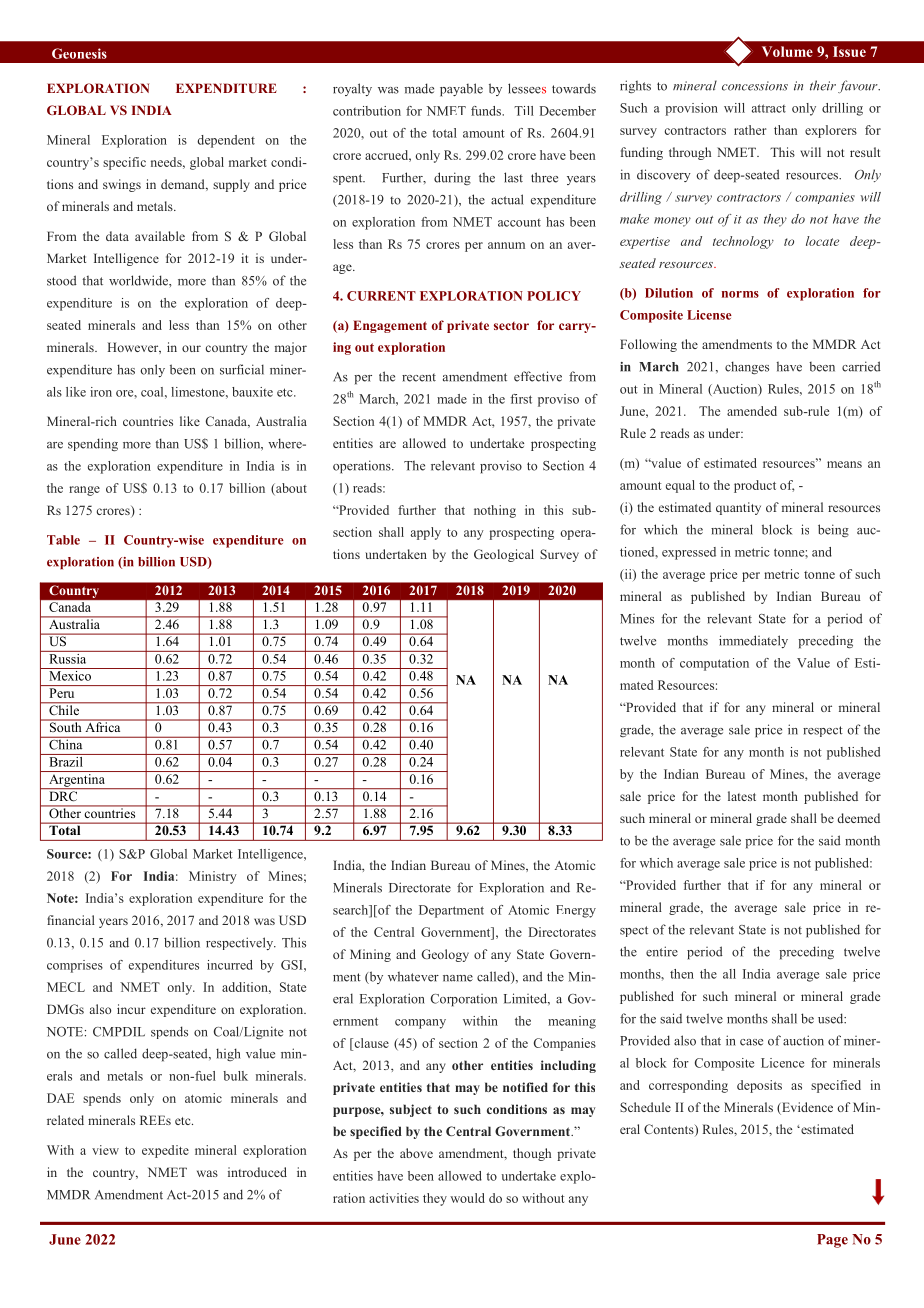  What do you see at coordinates (742, 796) in the document?
I see `latest` at bounding box center [742, 796].
